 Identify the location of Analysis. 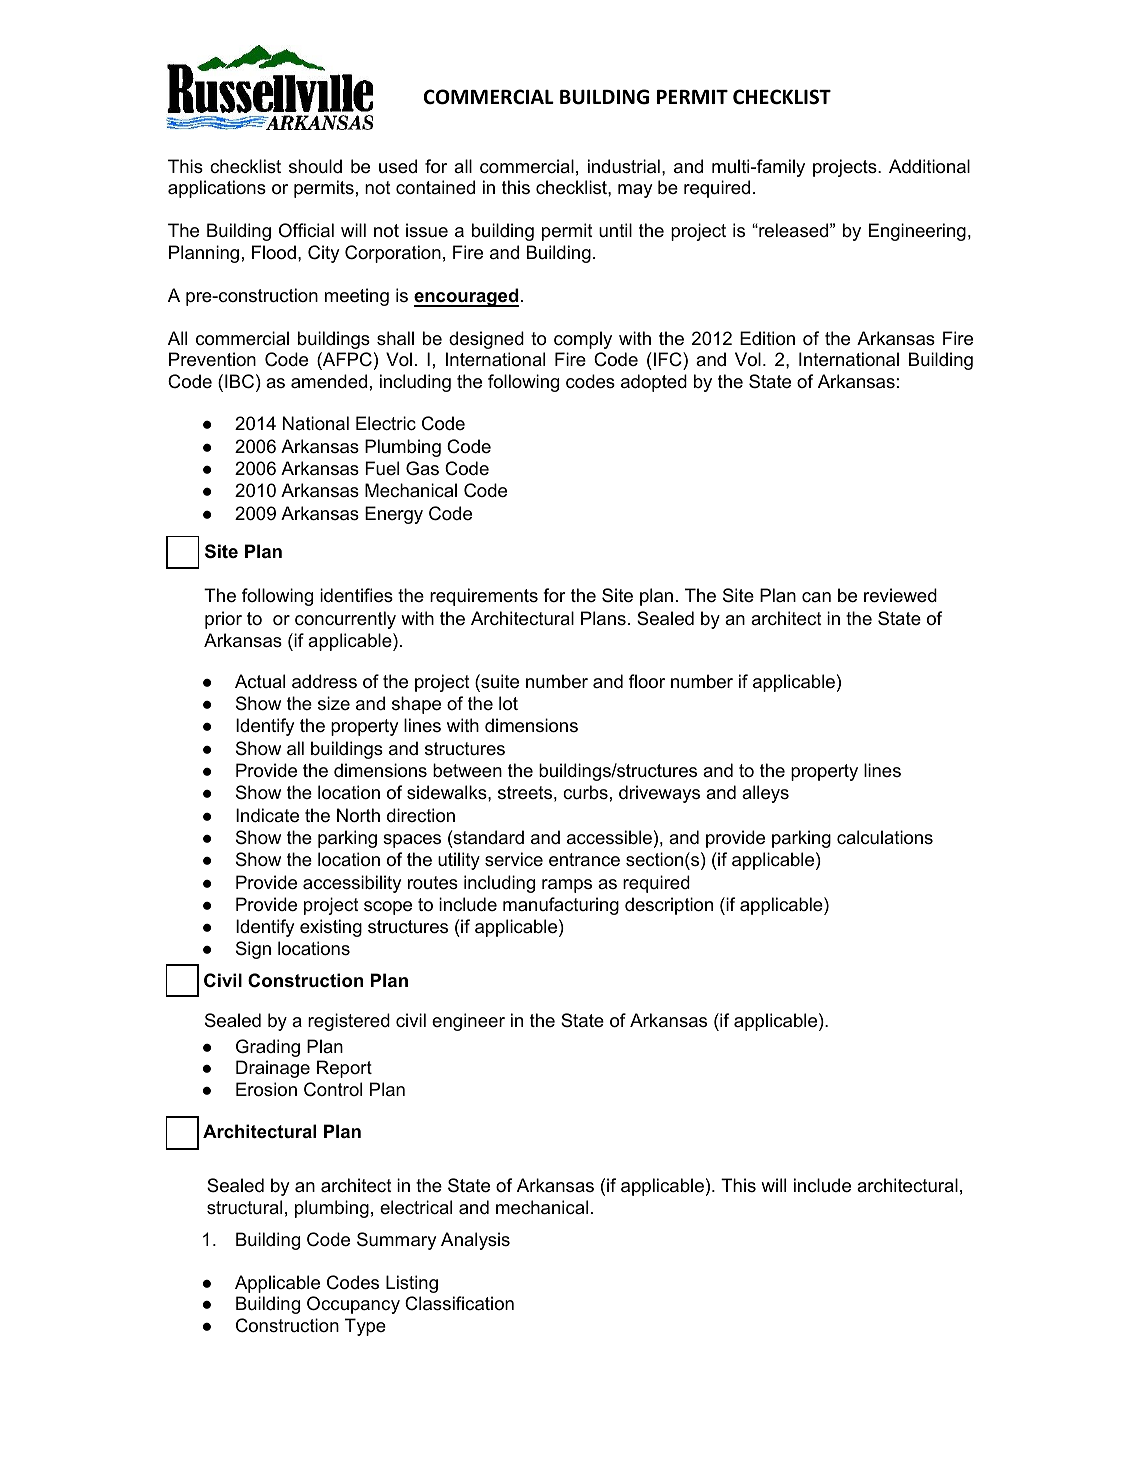
(475, 1241).
